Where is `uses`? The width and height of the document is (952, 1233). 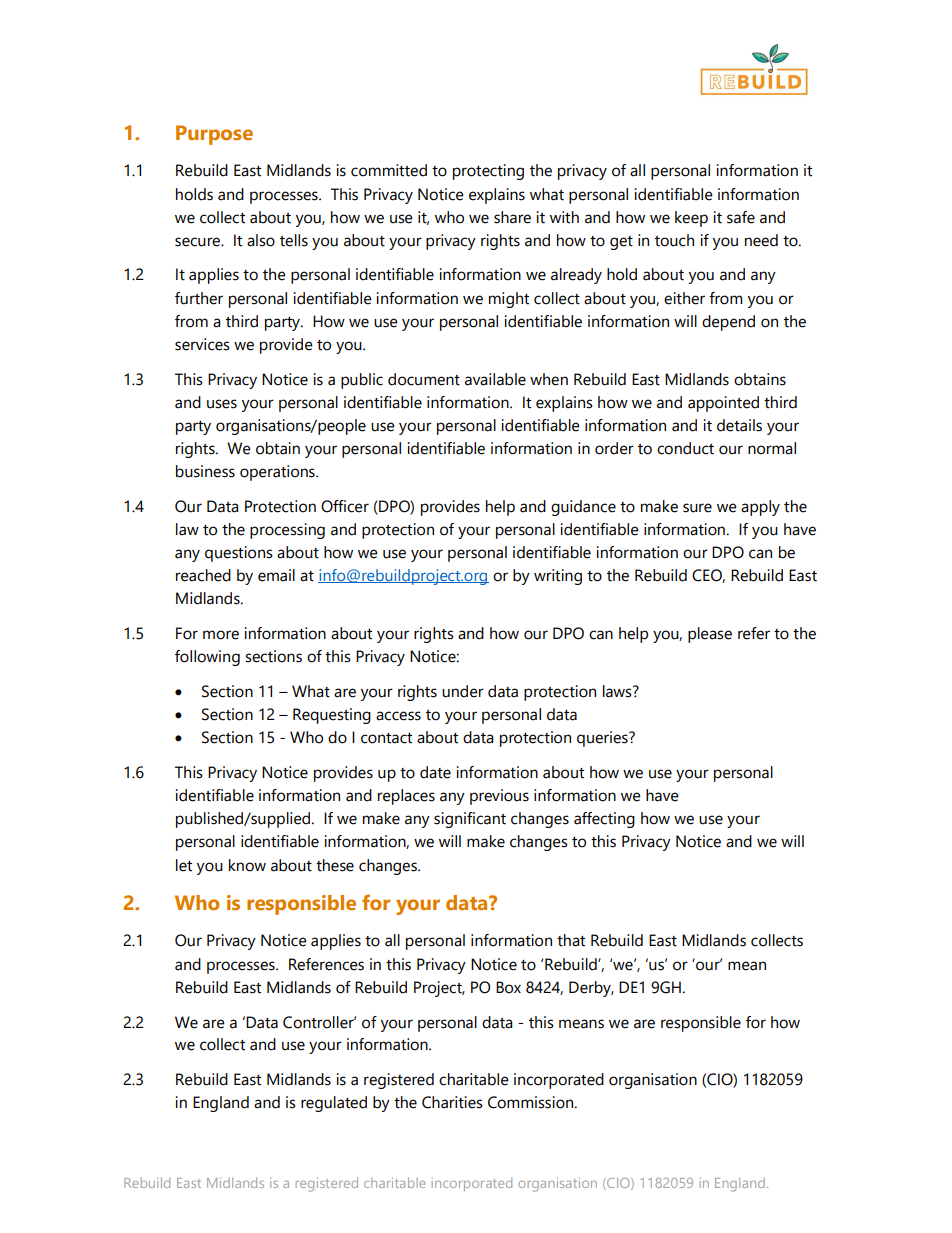 uses is located at coordinates (222, 404).
